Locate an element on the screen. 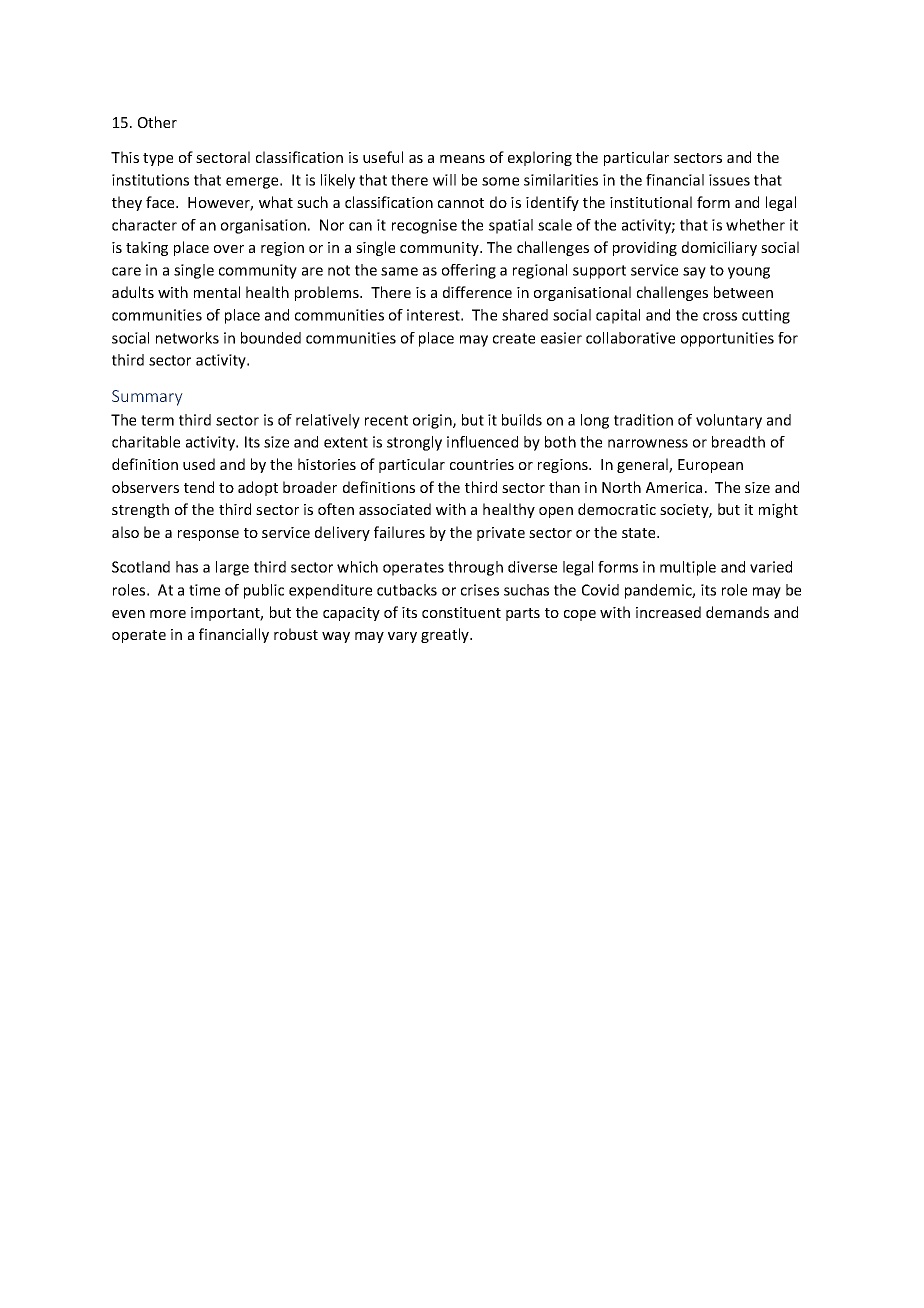  say is located at coordinates (694, 273).
